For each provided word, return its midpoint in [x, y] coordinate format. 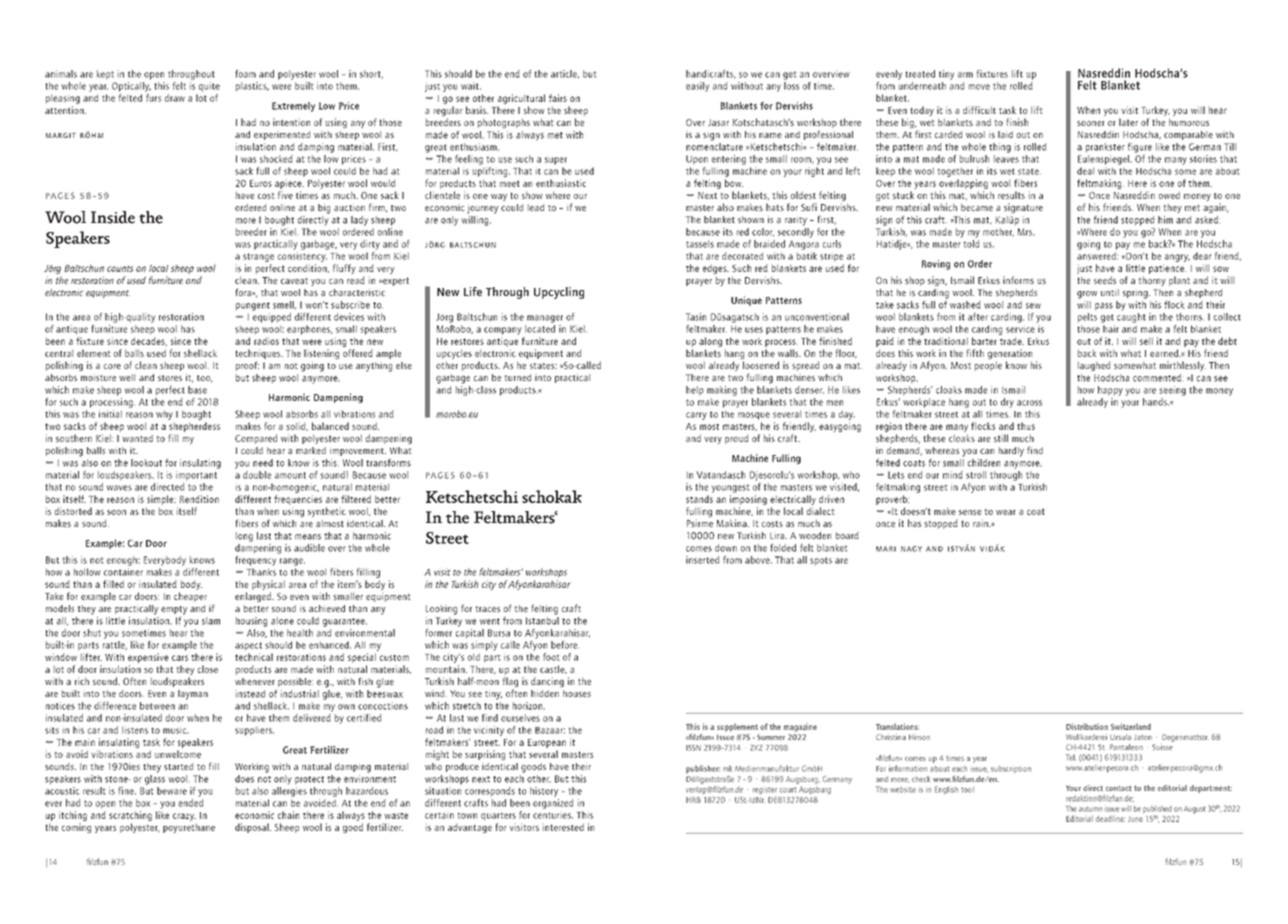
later [1128, 122]
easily [697, 87]
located [540, 329]
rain [981, 523]
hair [1111, 329]
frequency [255, 561]
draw [175, 98]
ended [191, 803]
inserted [702, 560]
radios [266, 341]
